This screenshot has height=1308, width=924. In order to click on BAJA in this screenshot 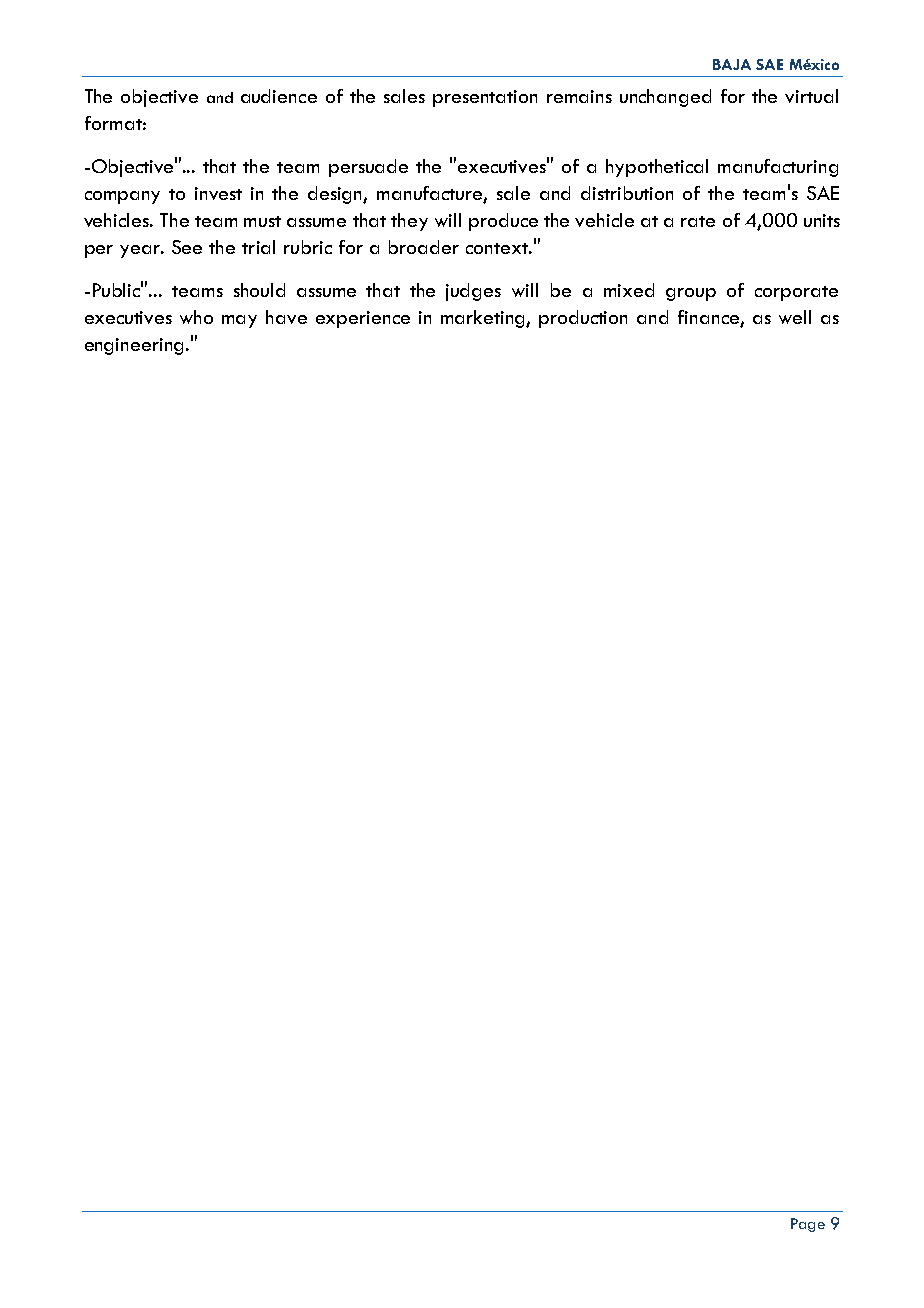, I will do `click(732, 64)`.
